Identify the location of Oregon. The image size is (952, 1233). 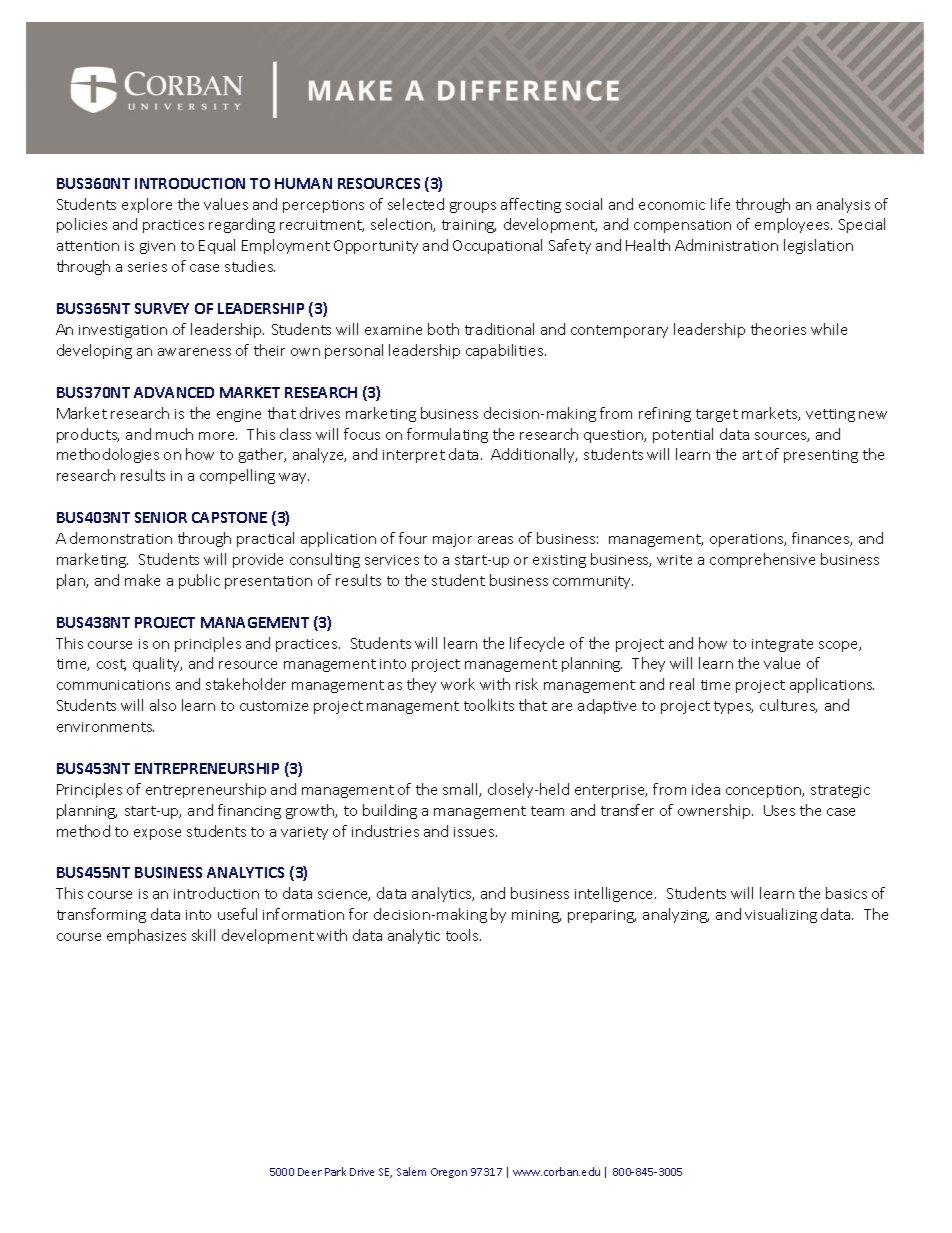
(449, 1173).
